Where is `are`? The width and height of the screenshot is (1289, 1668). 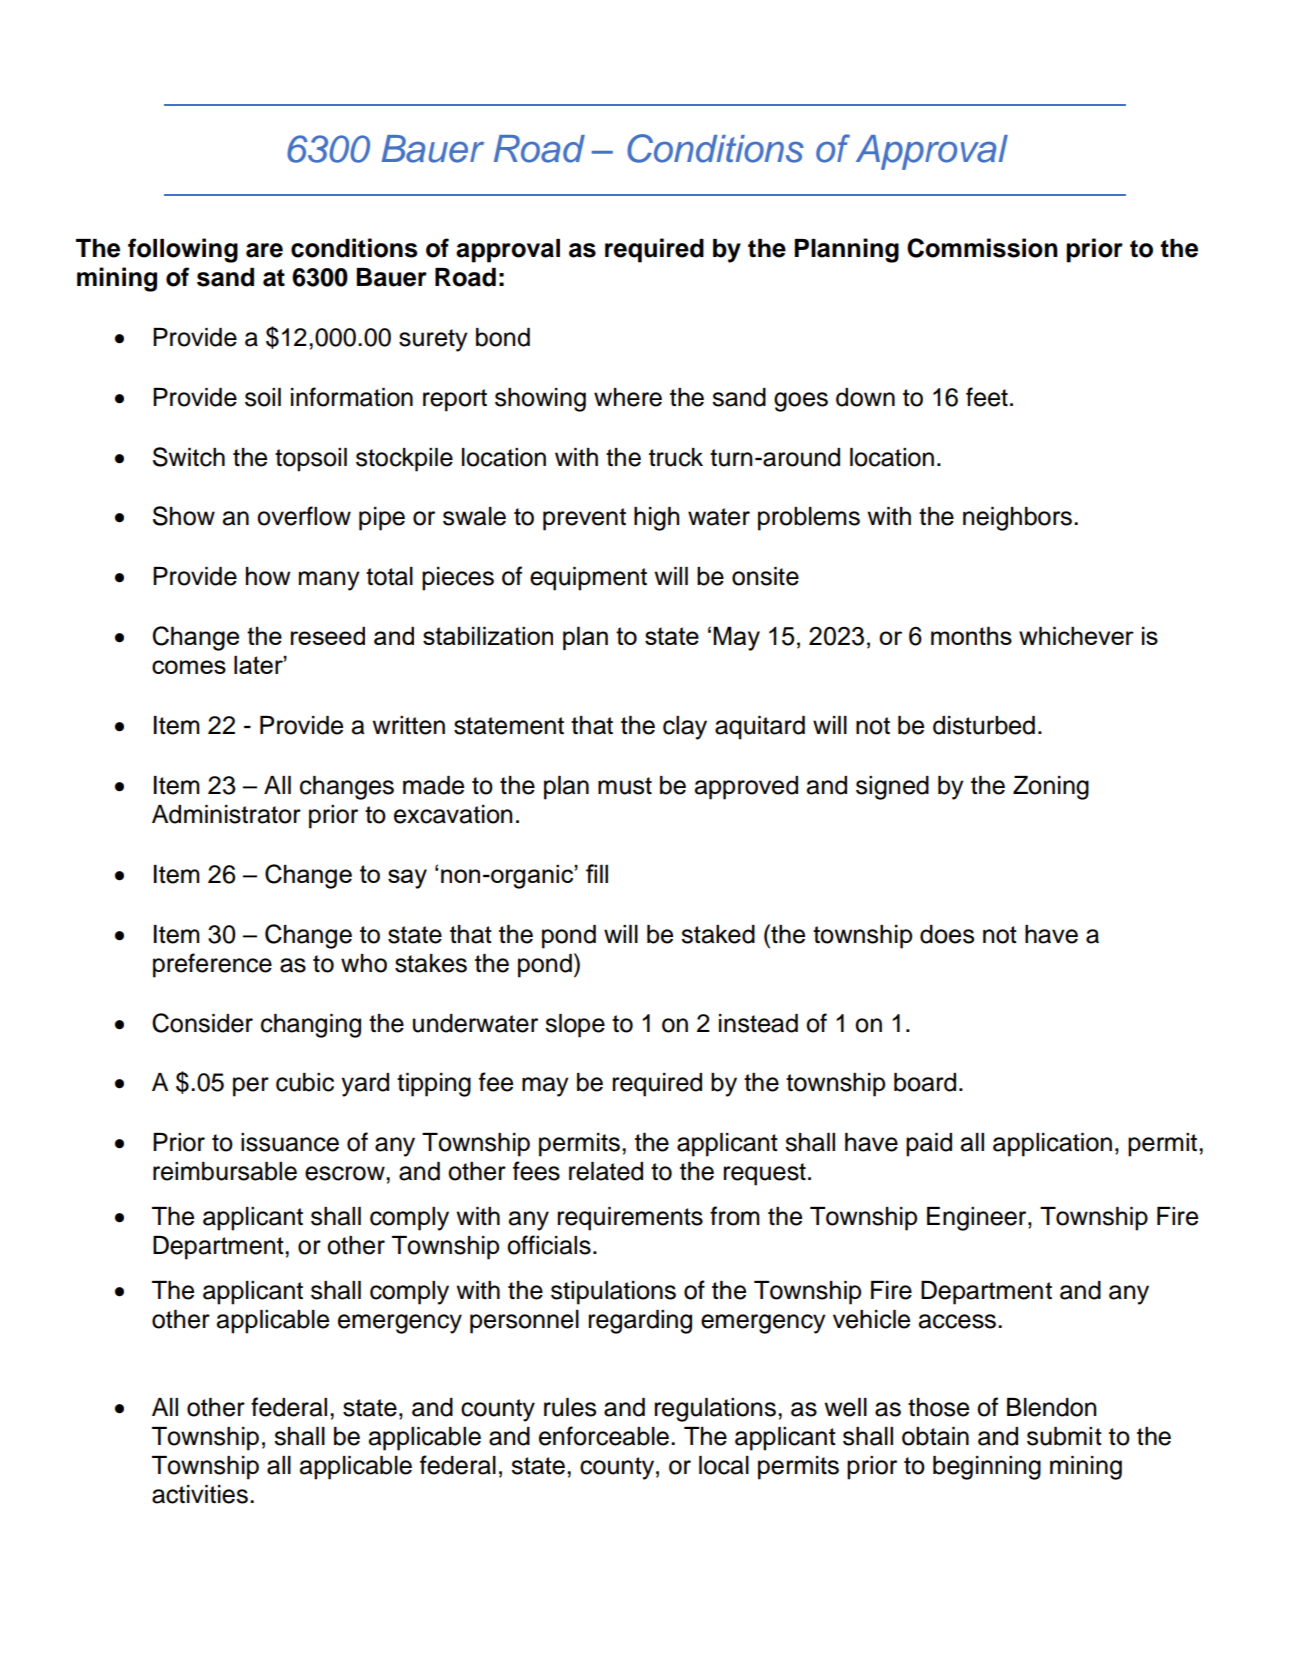
are is located at coordinates (264, 250).
